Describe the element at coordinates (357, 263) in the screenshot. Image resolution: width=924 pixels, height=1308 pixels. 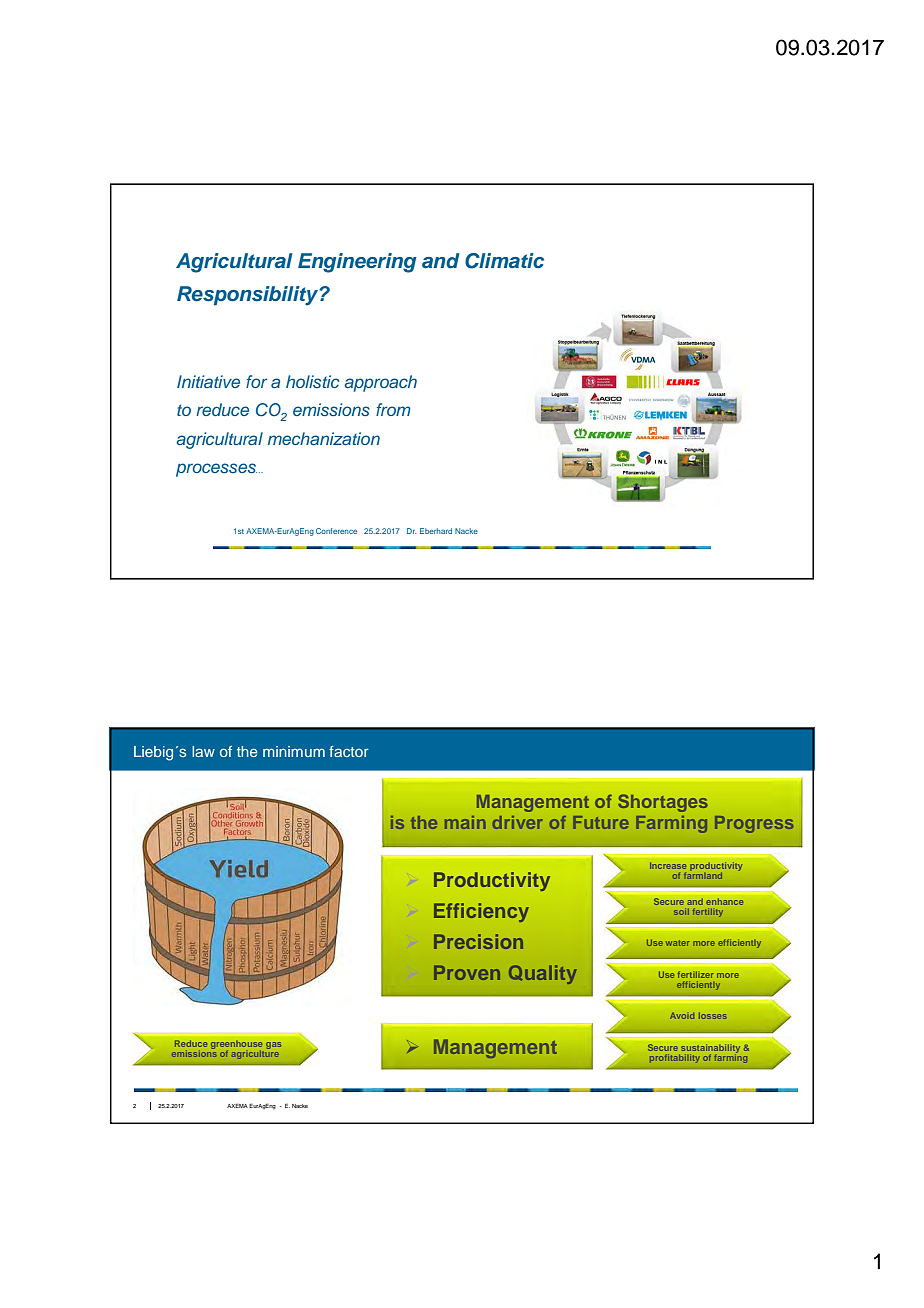
I see `Engineering` at that location.
